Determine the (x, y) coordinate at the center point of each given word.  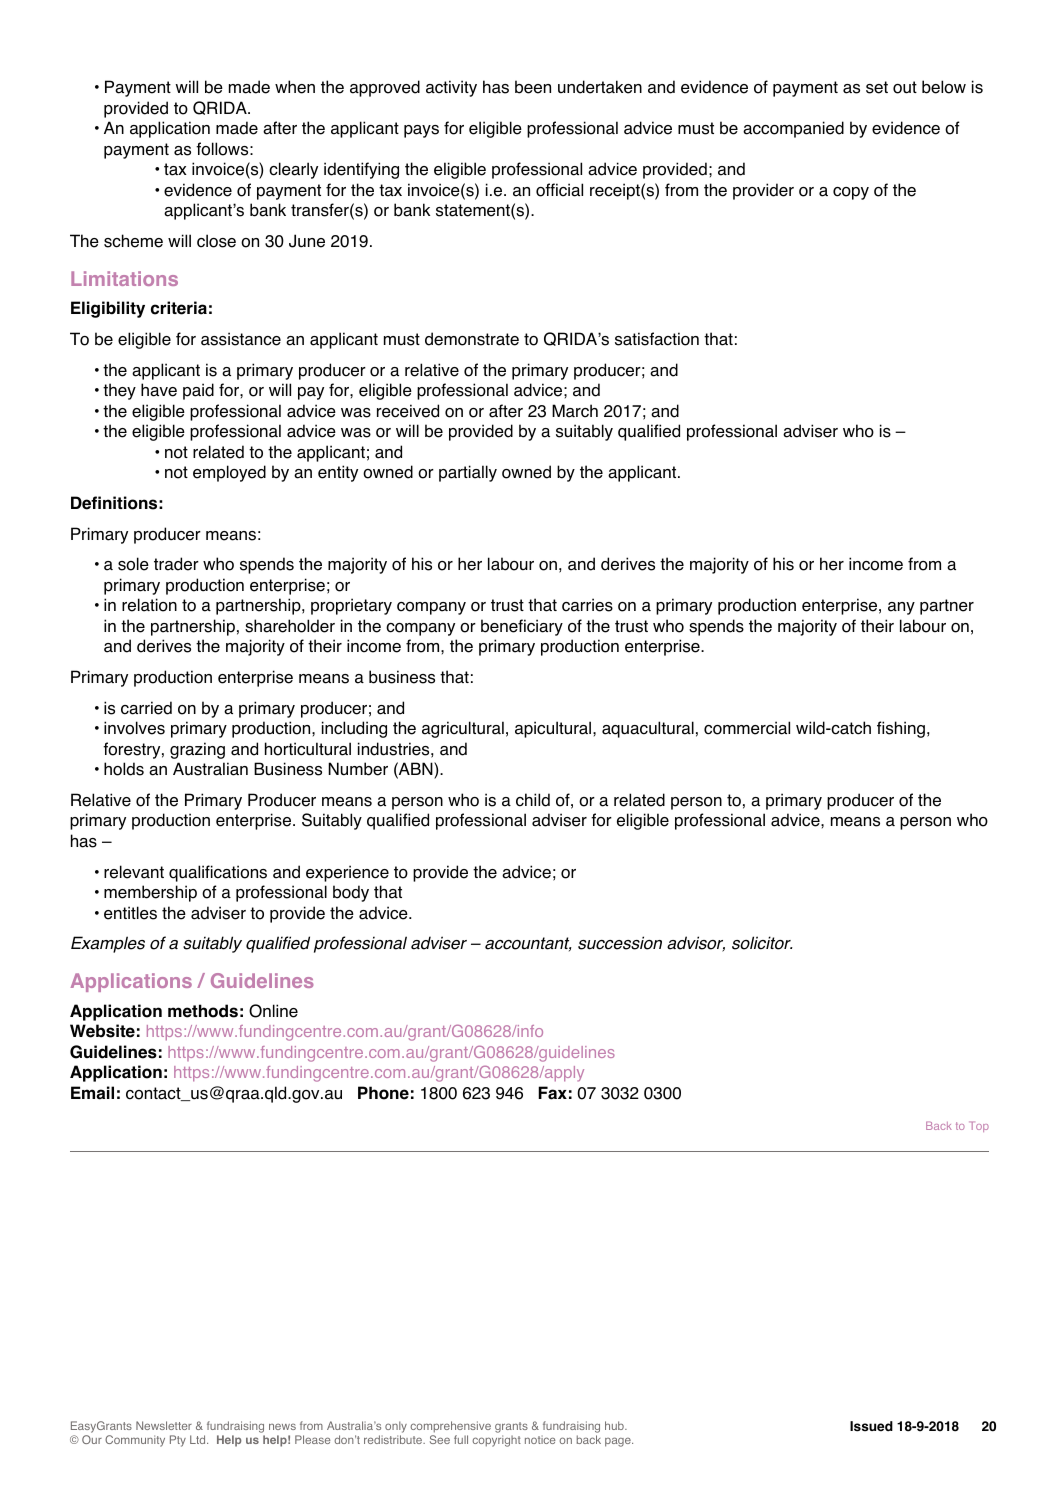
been (533, 87)
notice (540, 1439)
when (295, 87)
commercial (747, 728)
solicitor (762, 943)
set (877, 87)
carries (587, 605)
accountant (528, 944)
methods (203, 1011)
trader (176, 564)
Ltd (199, 1439)
